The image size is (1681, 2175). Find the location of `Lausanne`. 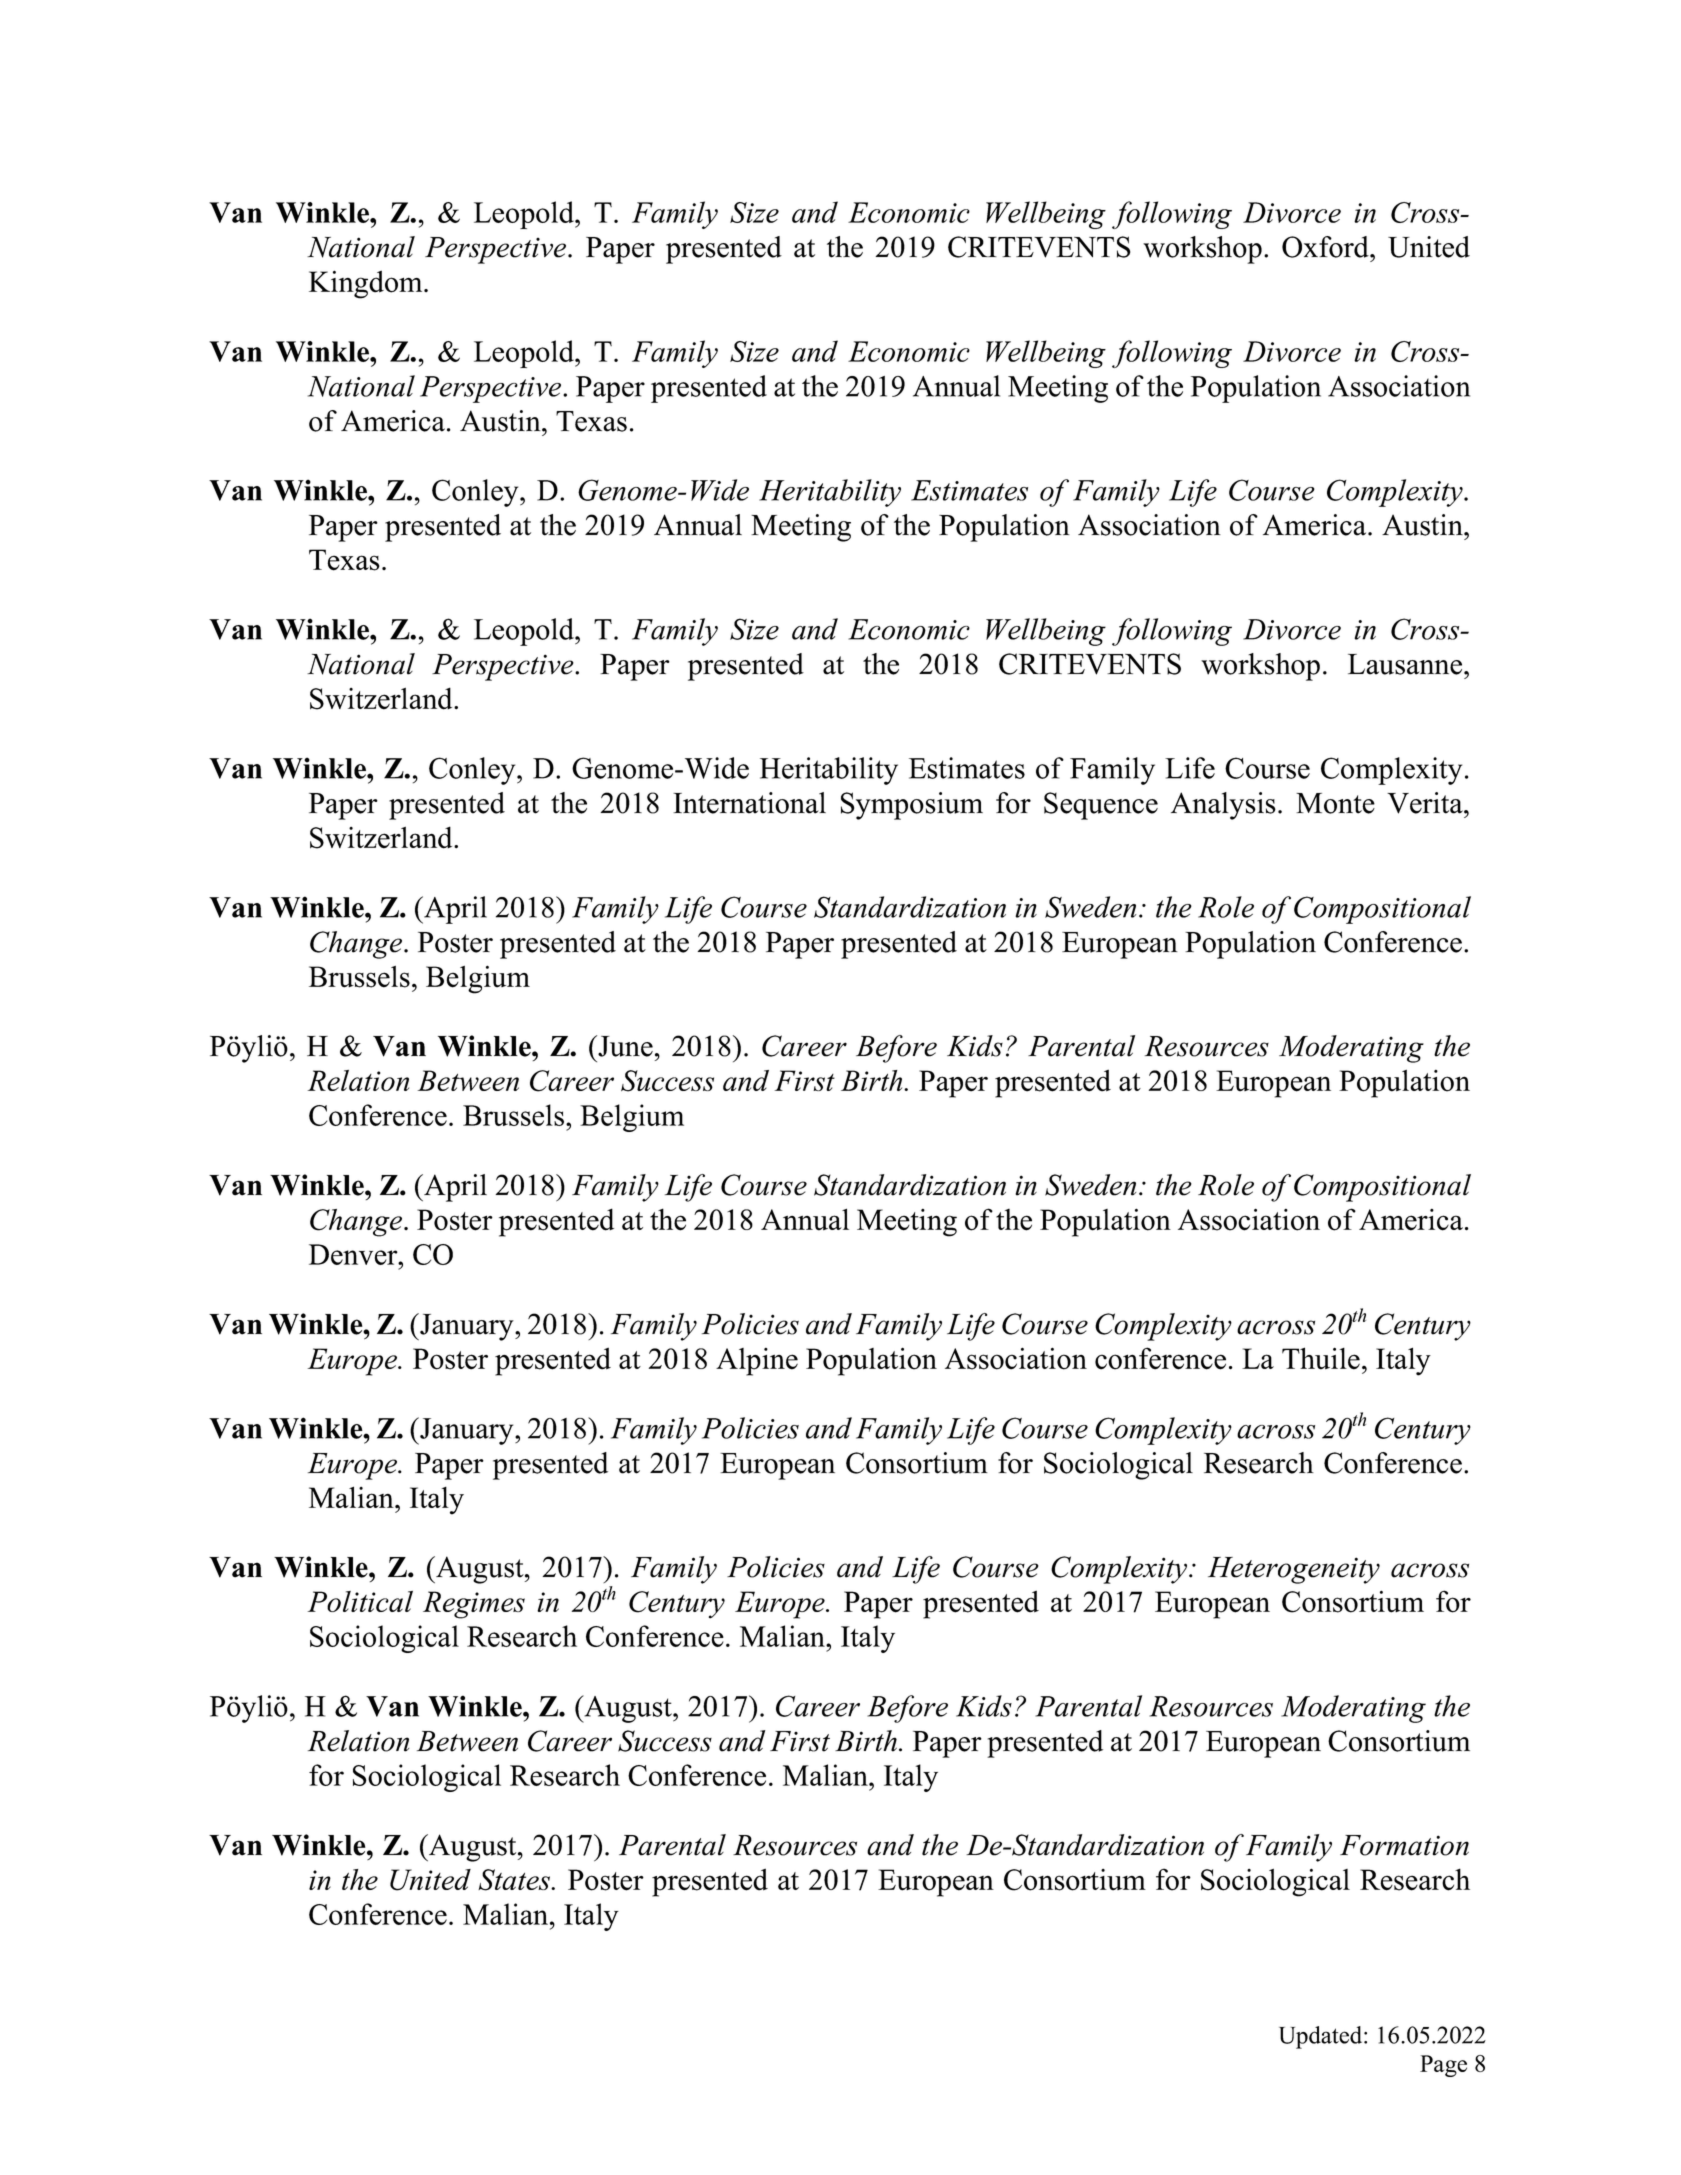

Lausanne is located at coordinates (1406, 664).
